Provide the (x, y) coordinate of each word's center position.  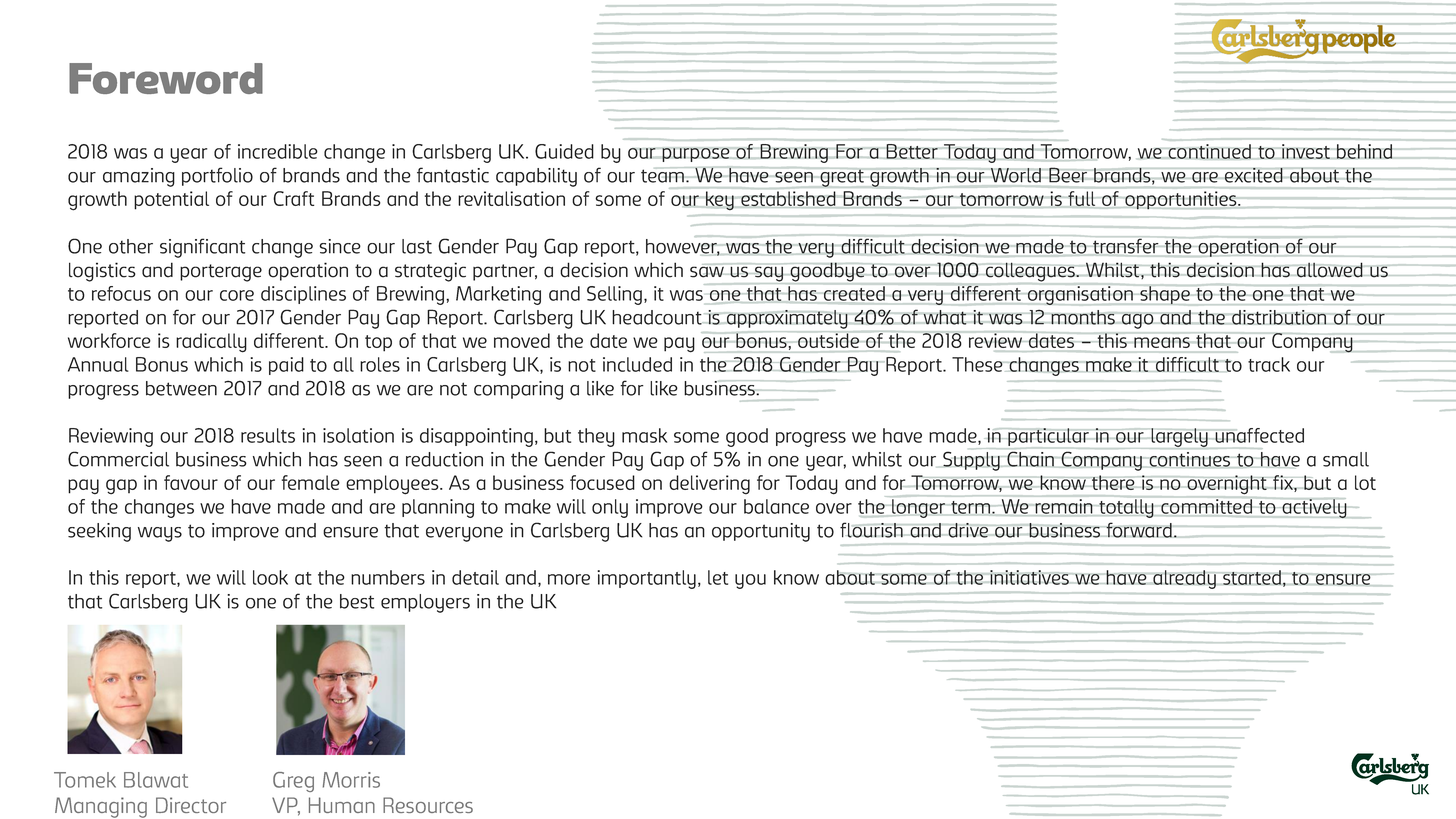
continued (1209, 152)
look (270, 577)
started (1252, 577)
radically (211, 343)
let (718, 577)
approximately (787, 319)
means (1162, 342)
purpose (695, 154)
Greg (293, 782)
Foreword (166, 78)
